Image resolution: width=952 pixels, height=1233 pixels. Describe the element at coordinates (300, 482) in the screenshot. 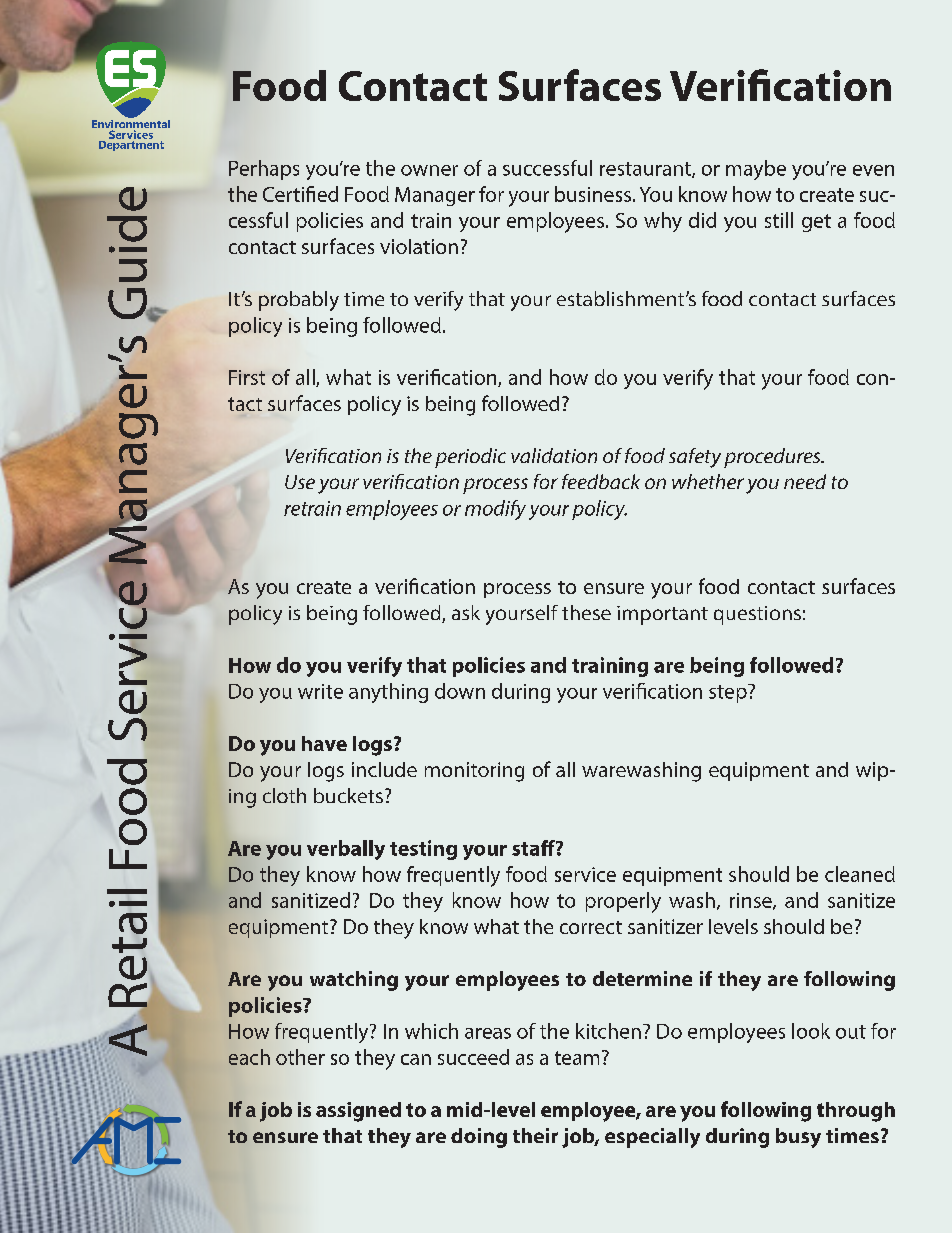

I see `Use` at that location.
